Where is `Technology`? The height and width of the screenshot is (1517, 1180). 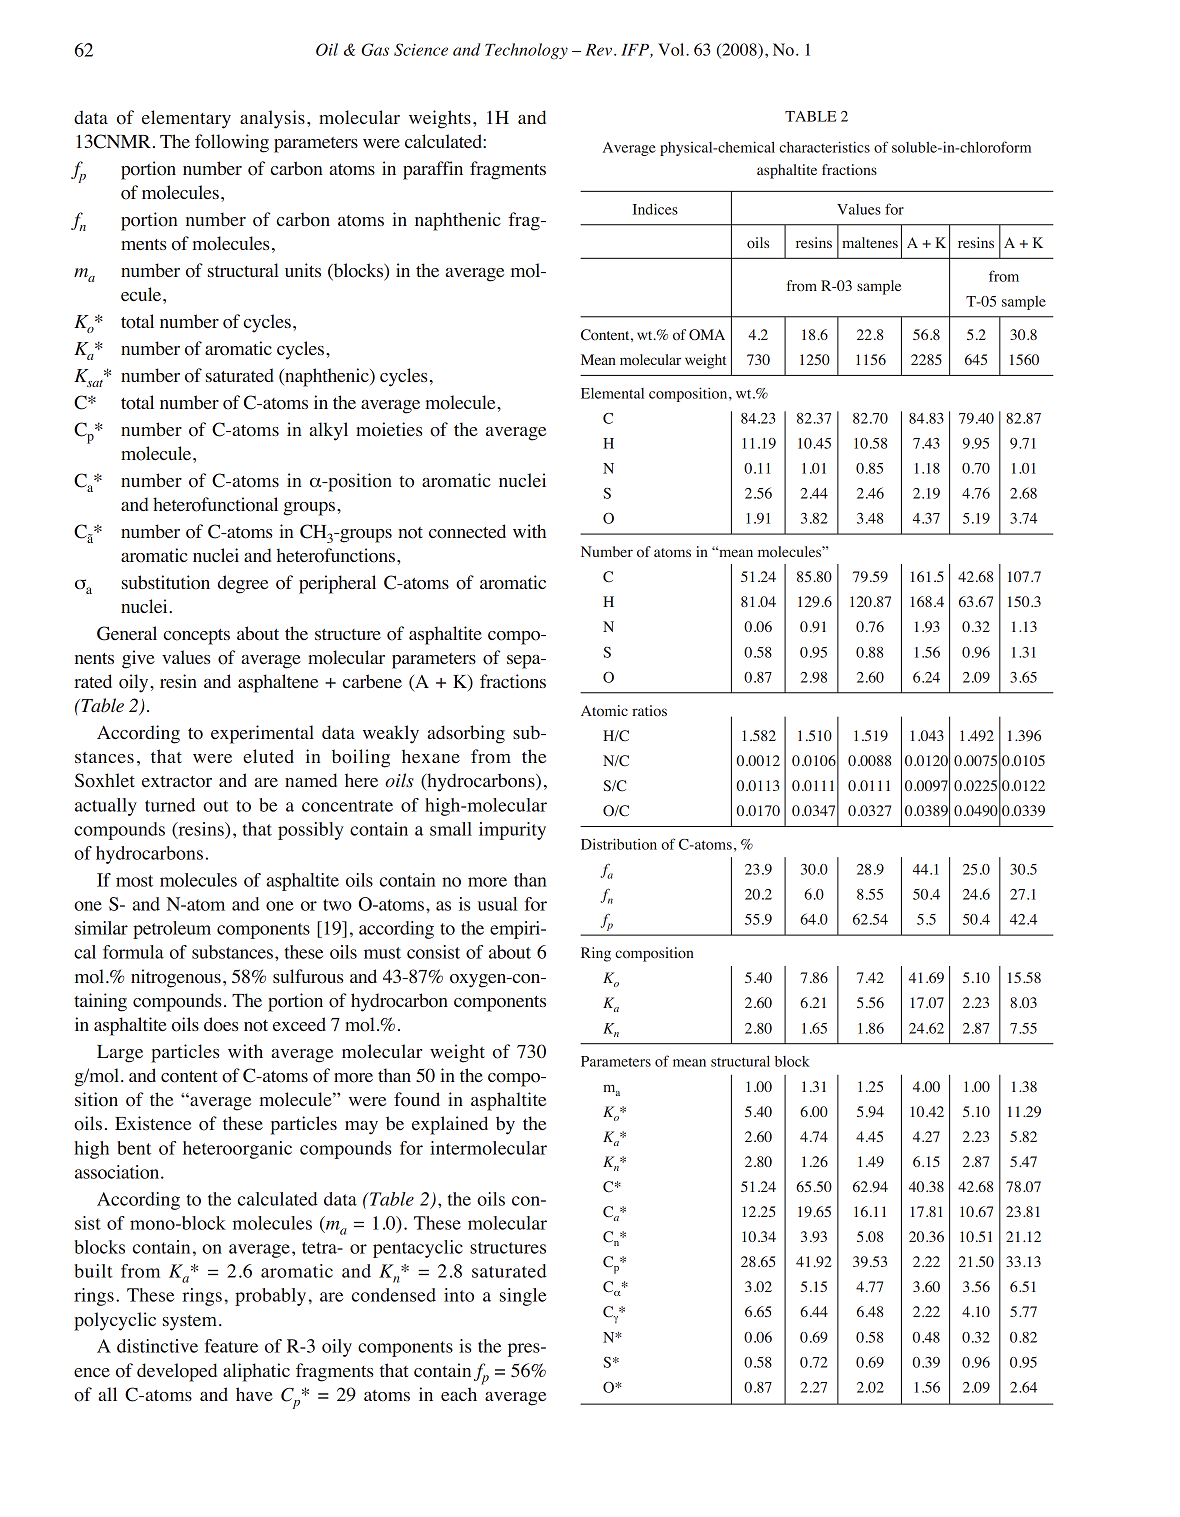
Technology is located at coordinates (526, 51).
